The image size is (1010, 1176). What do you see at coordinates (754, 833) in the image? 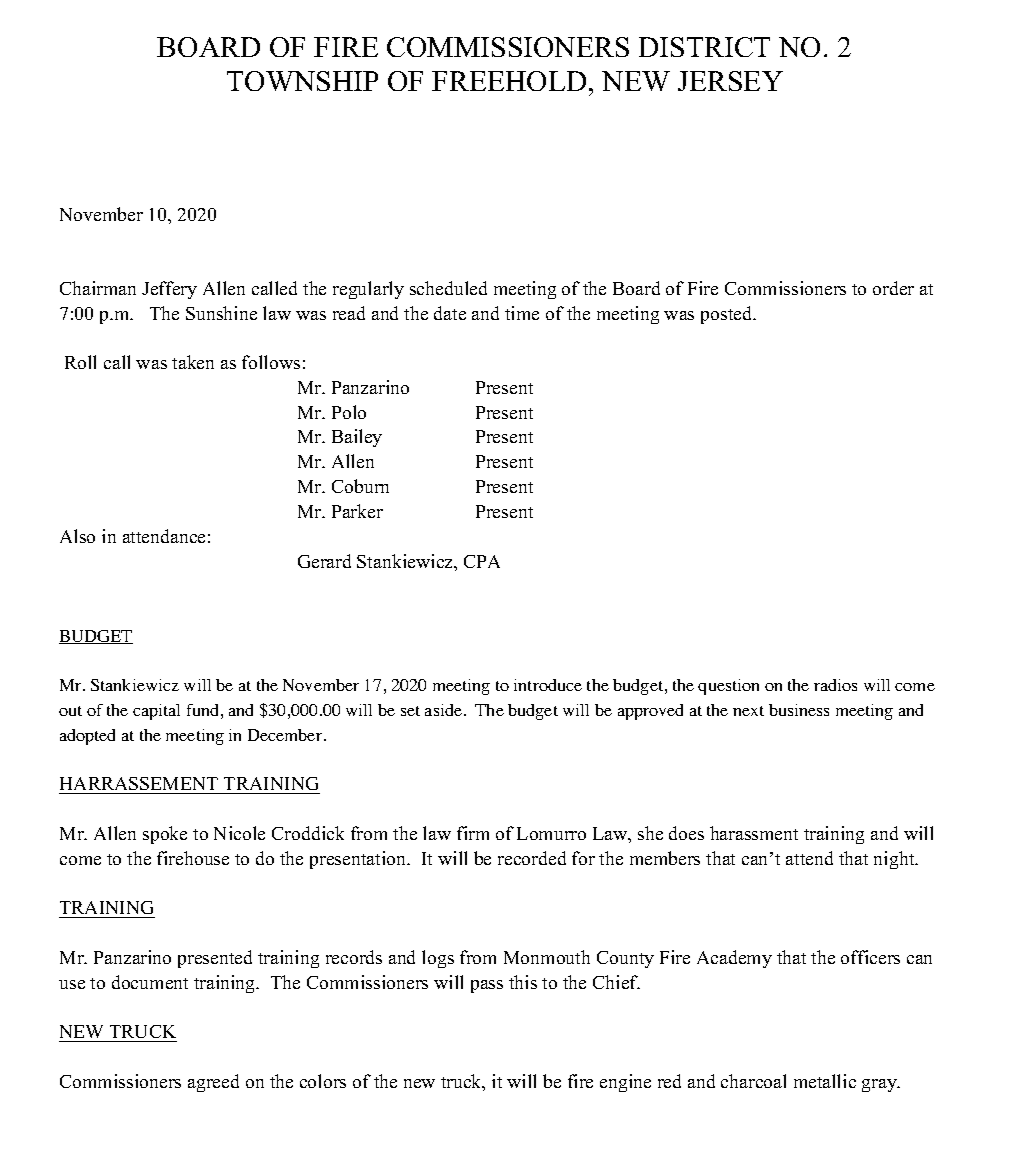
I see `harassment` at bounding box center [754, 833].
